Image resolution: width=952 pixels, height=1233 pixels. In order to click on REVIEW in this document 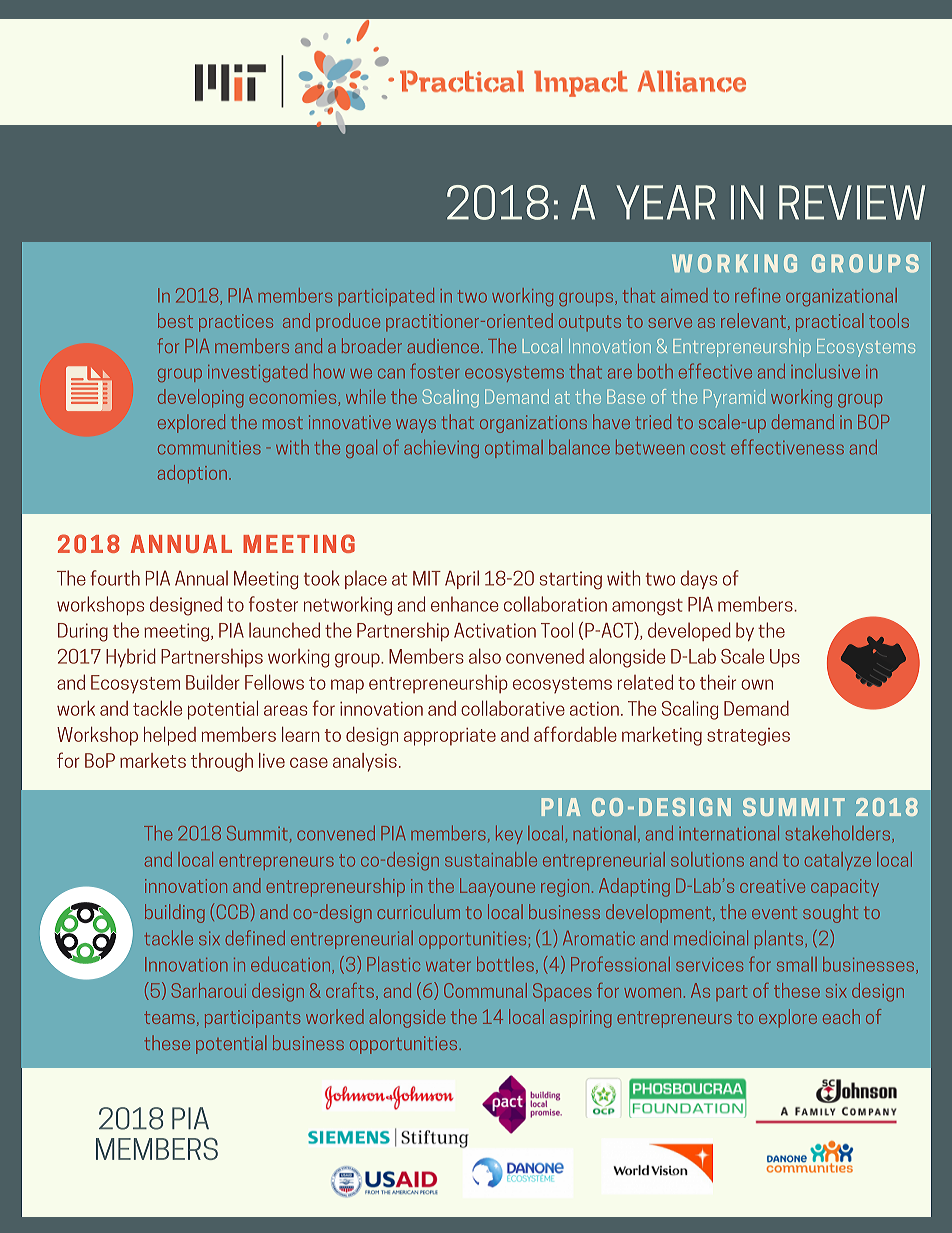, I will do `click(852, 202)`.
